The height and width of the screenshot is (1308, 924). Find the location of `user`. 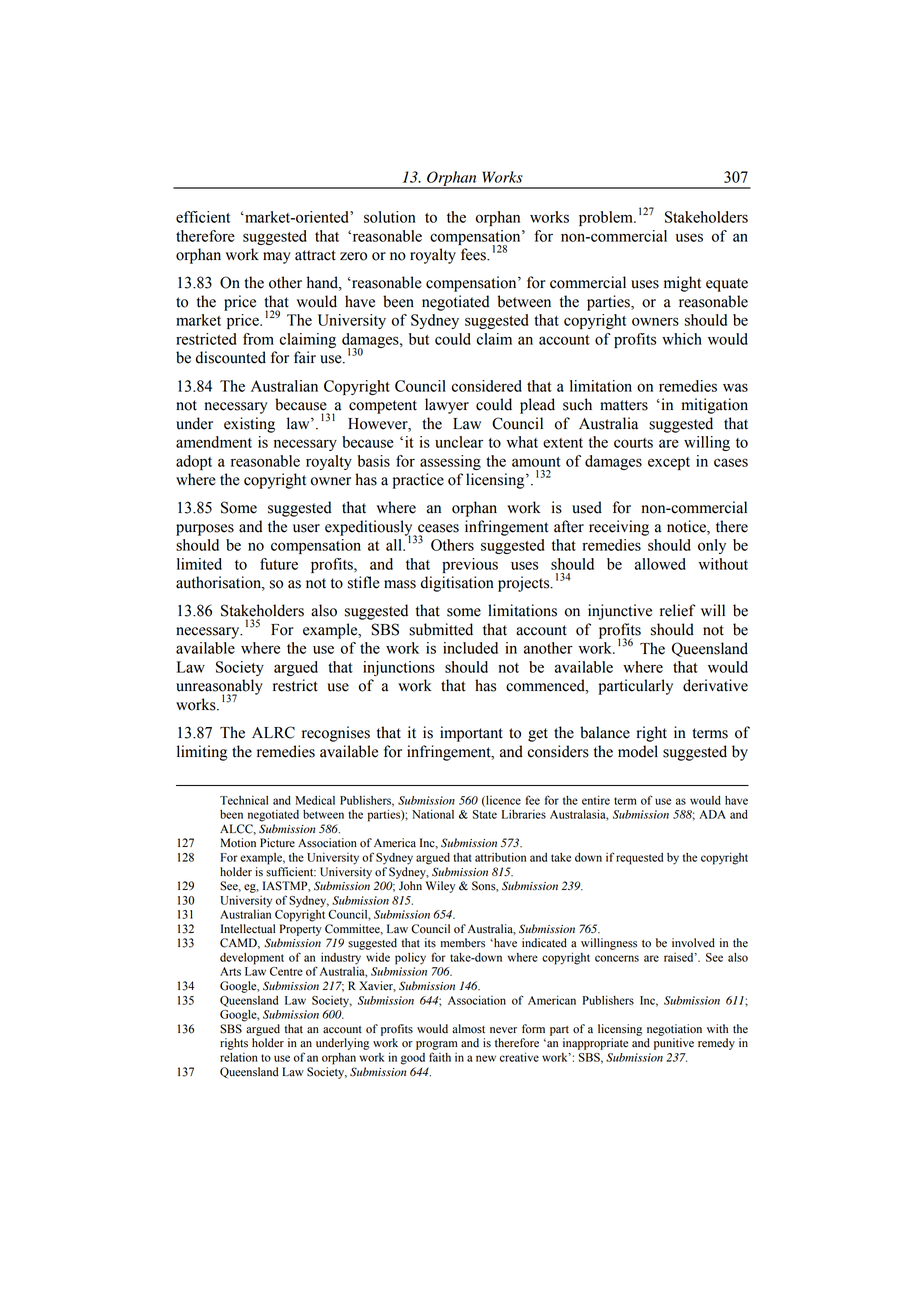

user is located at coordinates (306, 528).
